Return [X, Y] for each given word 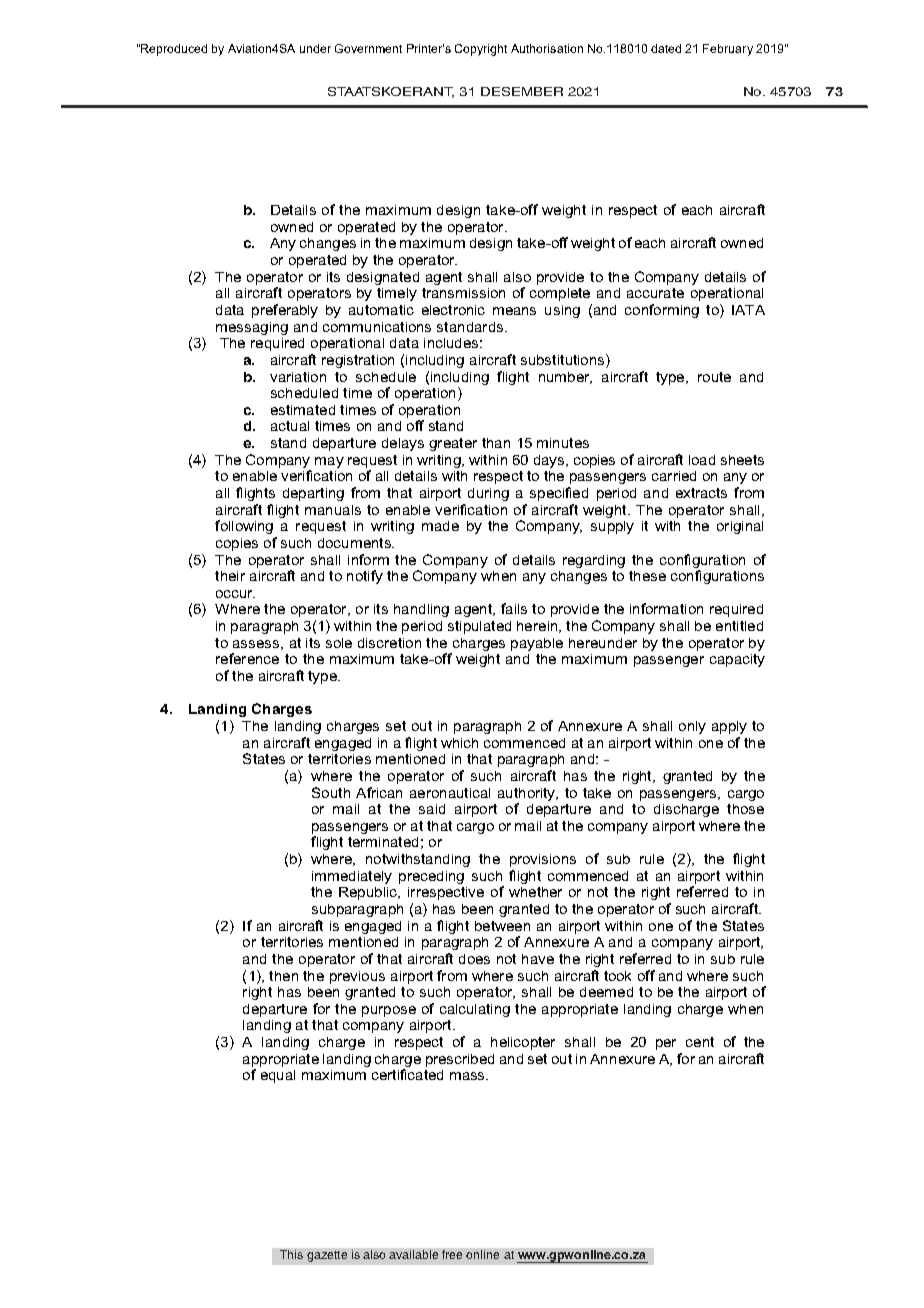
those [745, 809]
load [702, 460]
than [496, 443]
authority [528, 794]
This [291, 1254]
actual [290, 426]
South [331, 792]
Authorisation [547, 48]
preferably [285, 311]
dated [666, 48]
